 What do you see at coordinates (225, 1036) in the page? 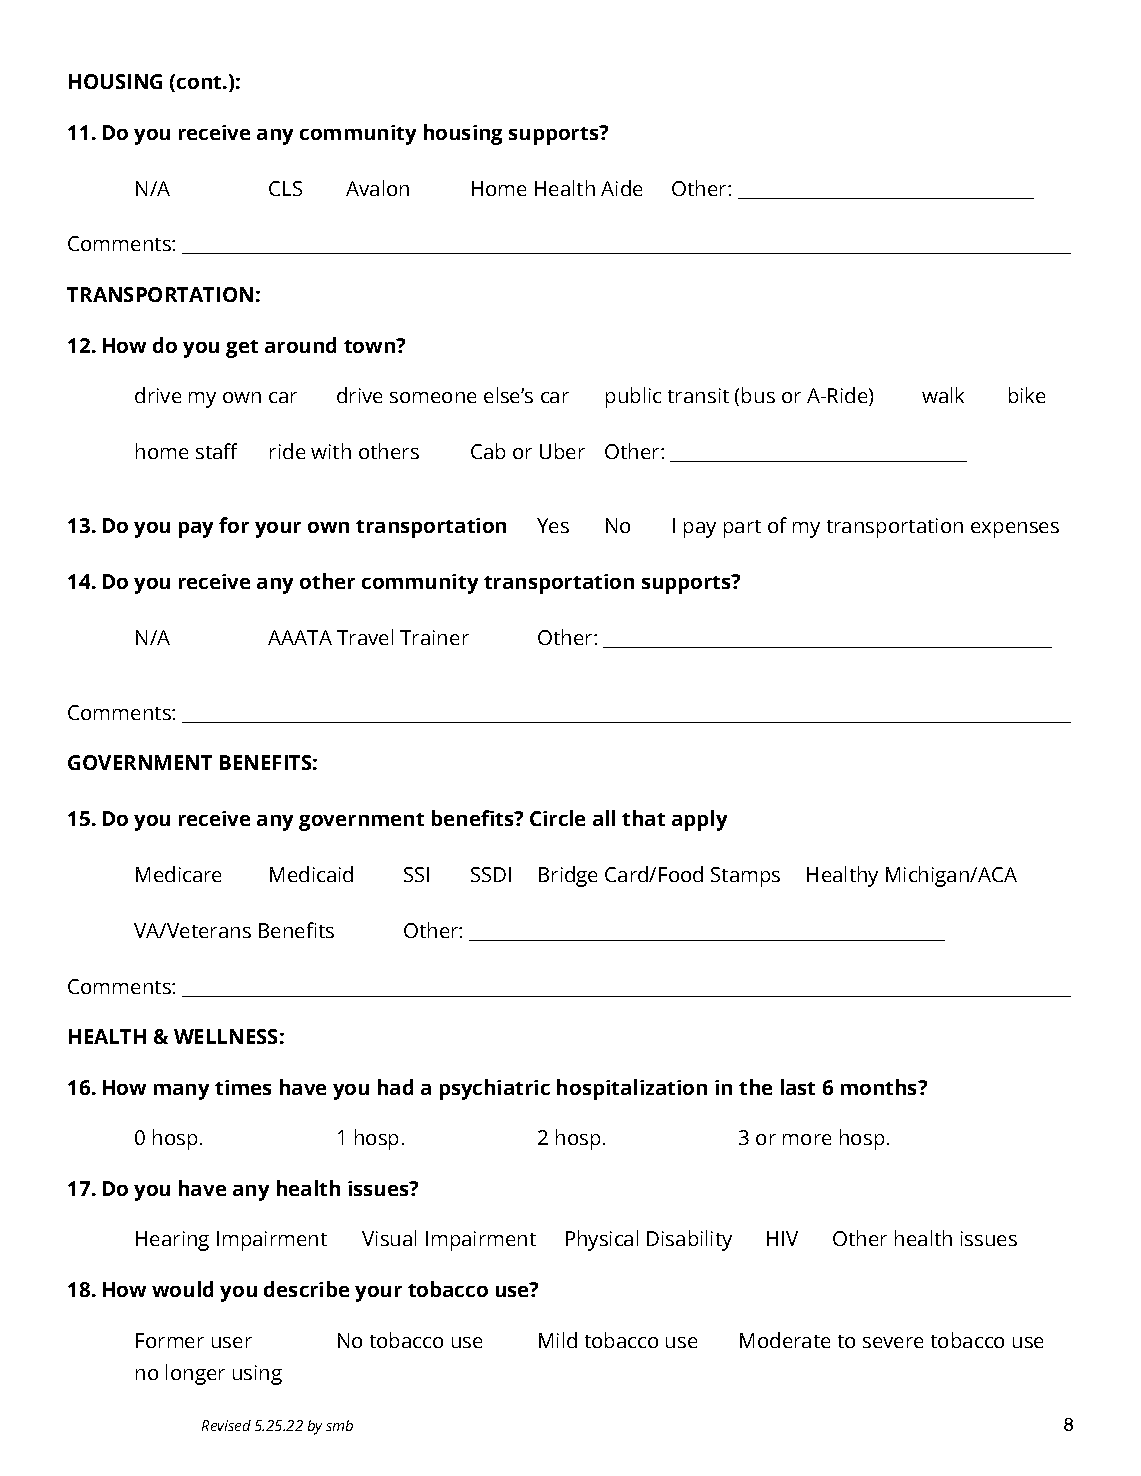
I see `WELLNESS` at bounding box center [225, 1036].
